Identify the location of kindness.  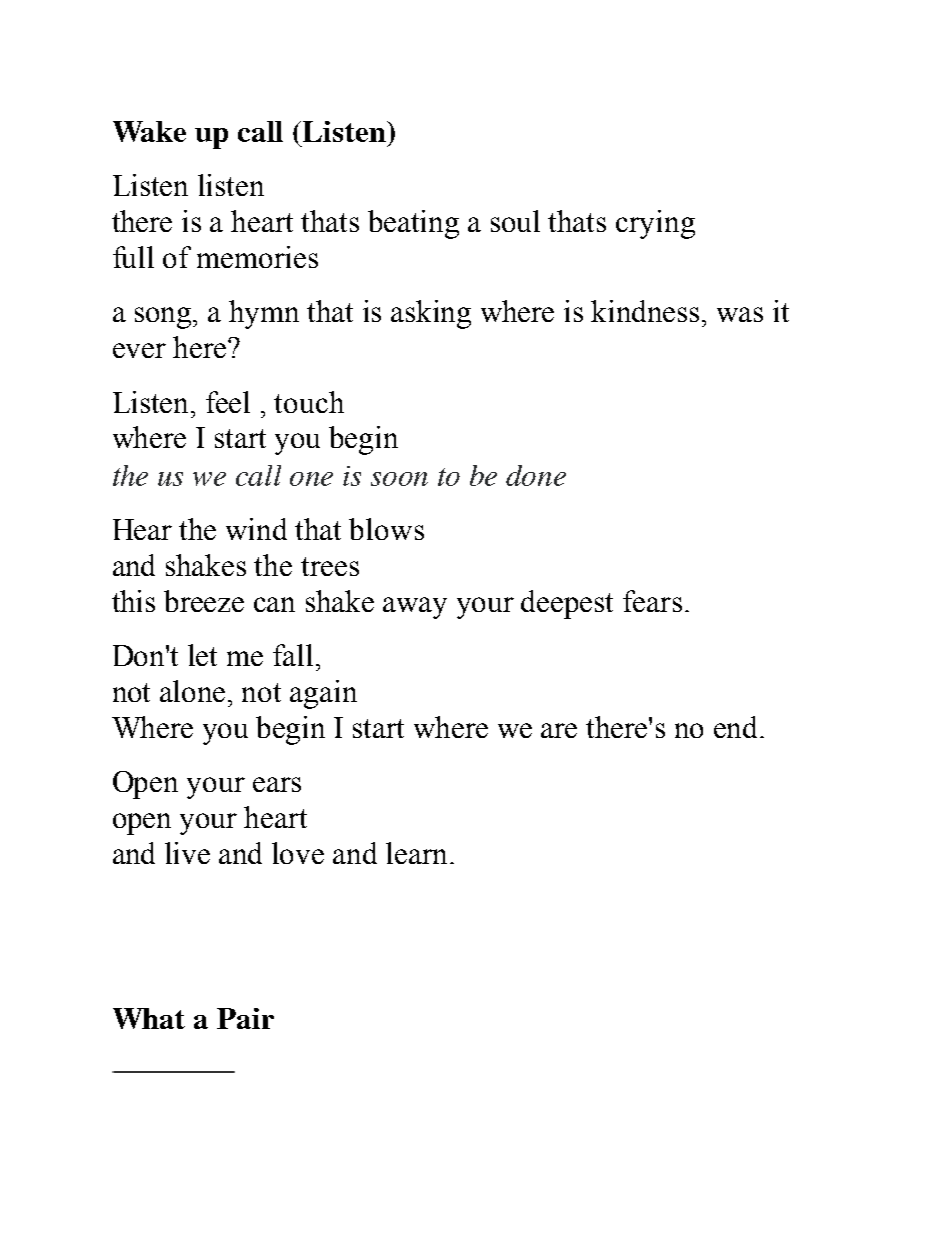
(647, 311).
